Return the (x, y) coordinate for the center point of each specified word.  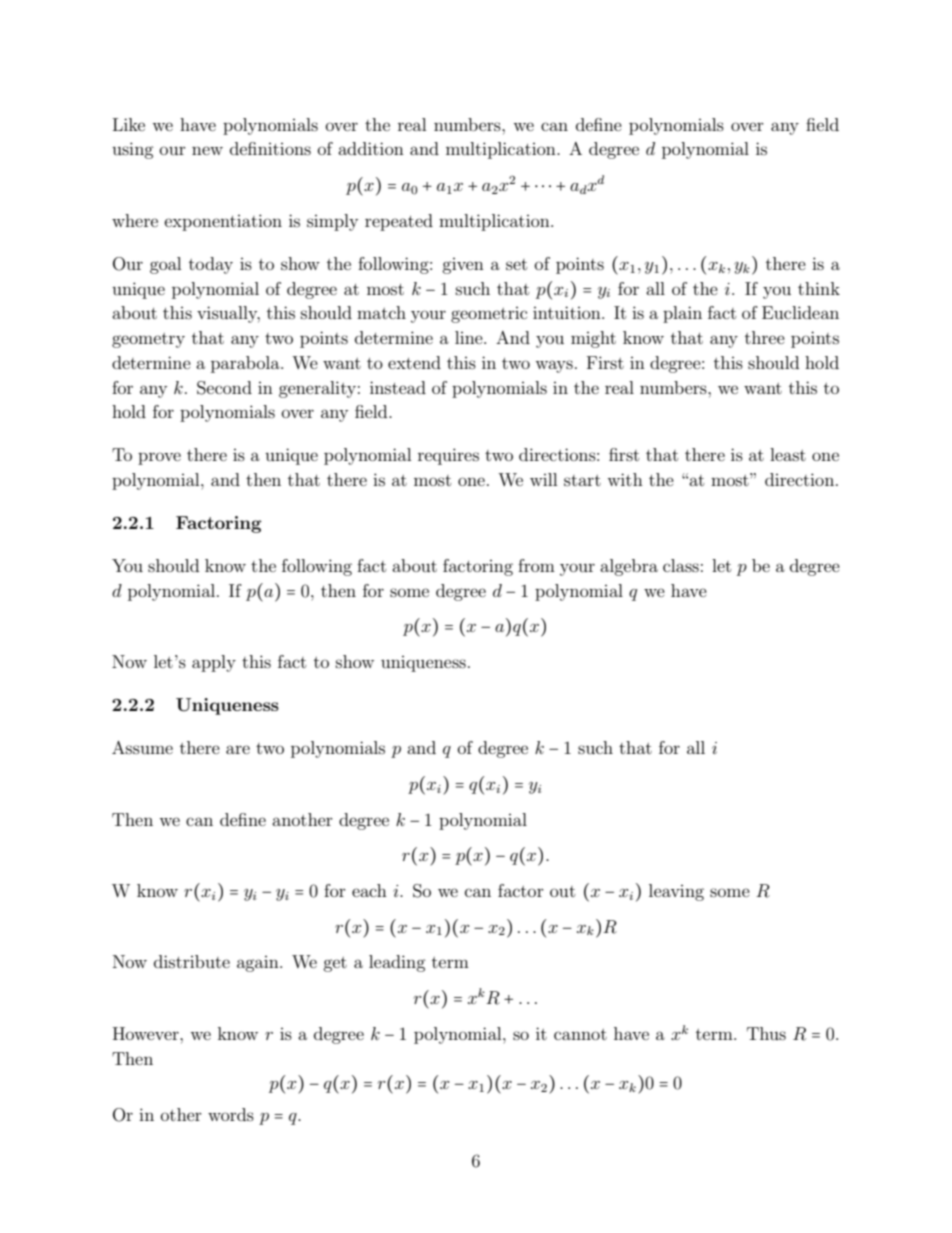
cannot (580, 1034)
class (681, 565)
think (819, 288)
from (536, 565)
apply (214, 663)
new (207, 150)
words (231, 1114)
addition (371, 148)
